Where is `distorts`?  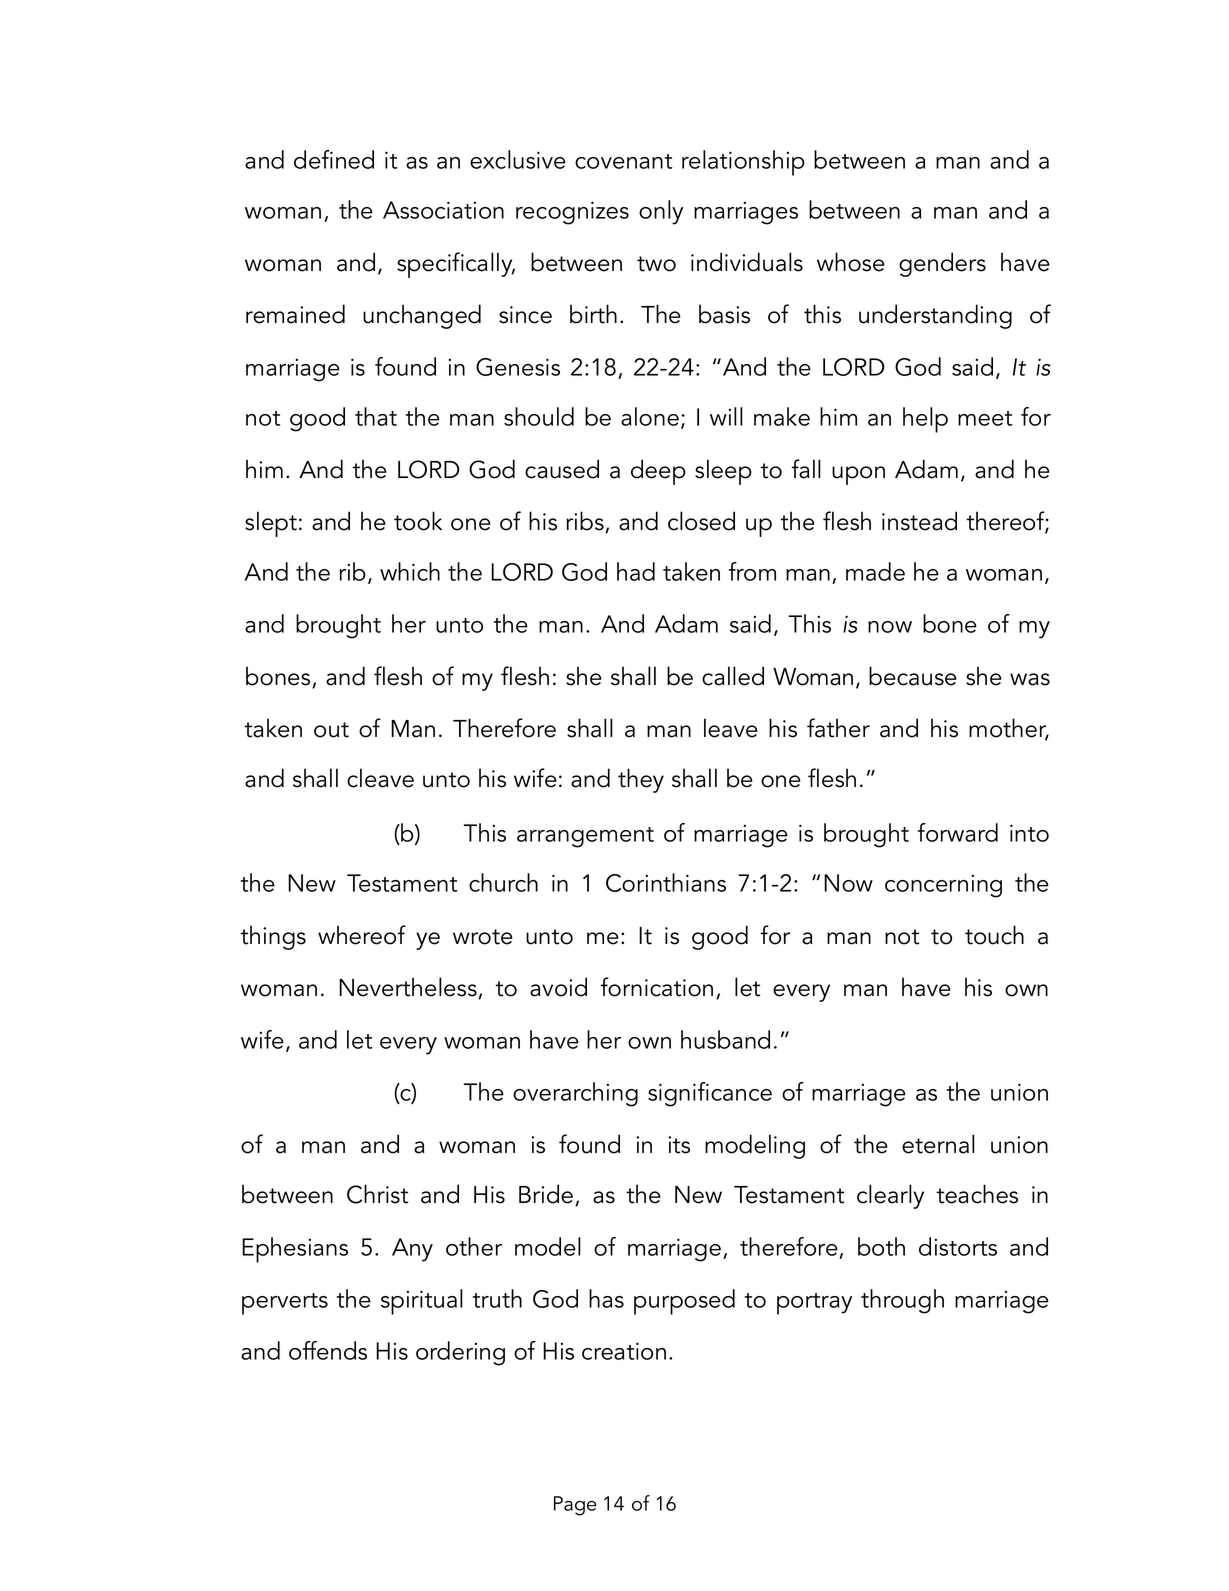 distorts is located at coordinates (958, 1246).
